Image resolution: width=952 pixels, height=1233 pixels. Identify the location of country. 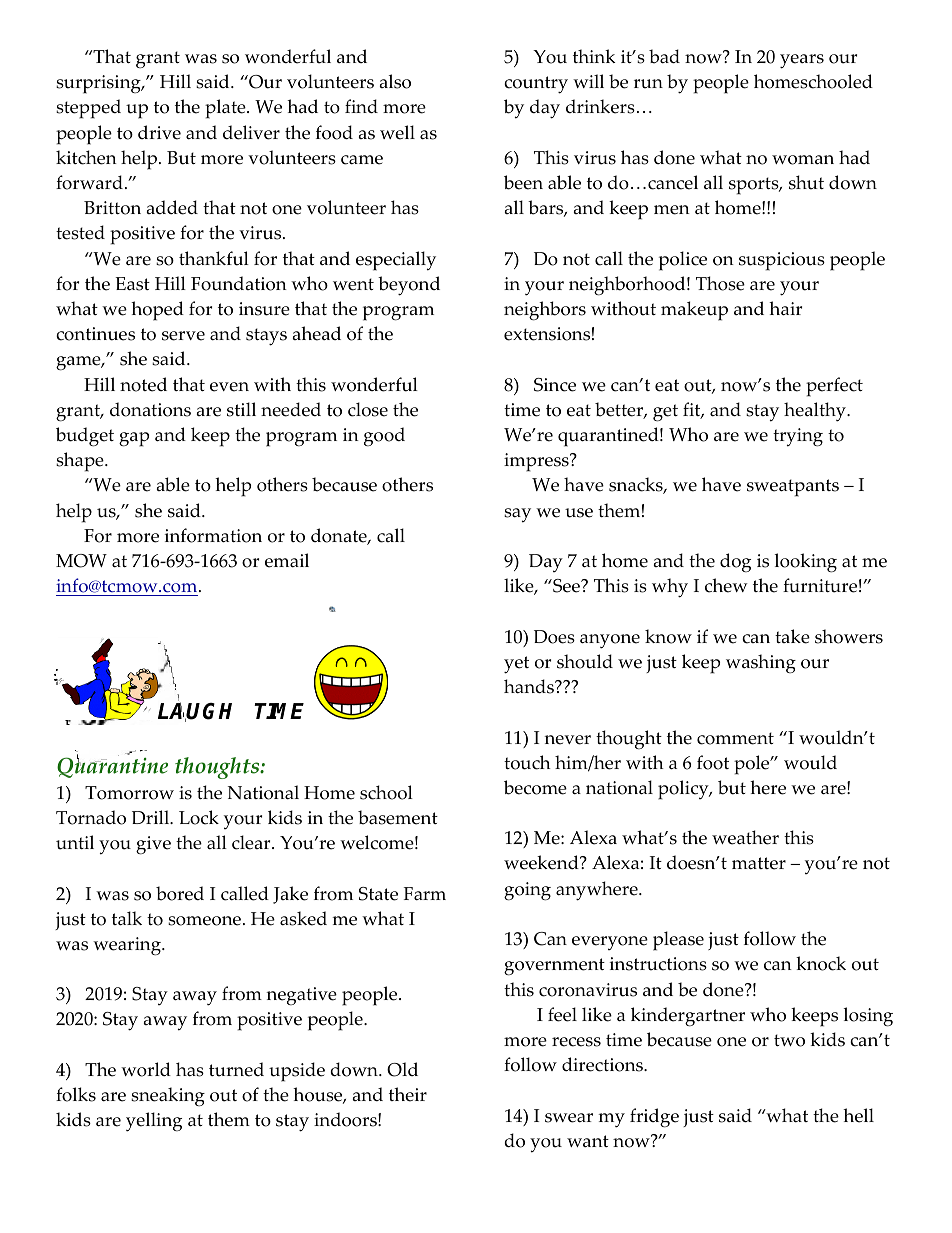
(536, 85).
